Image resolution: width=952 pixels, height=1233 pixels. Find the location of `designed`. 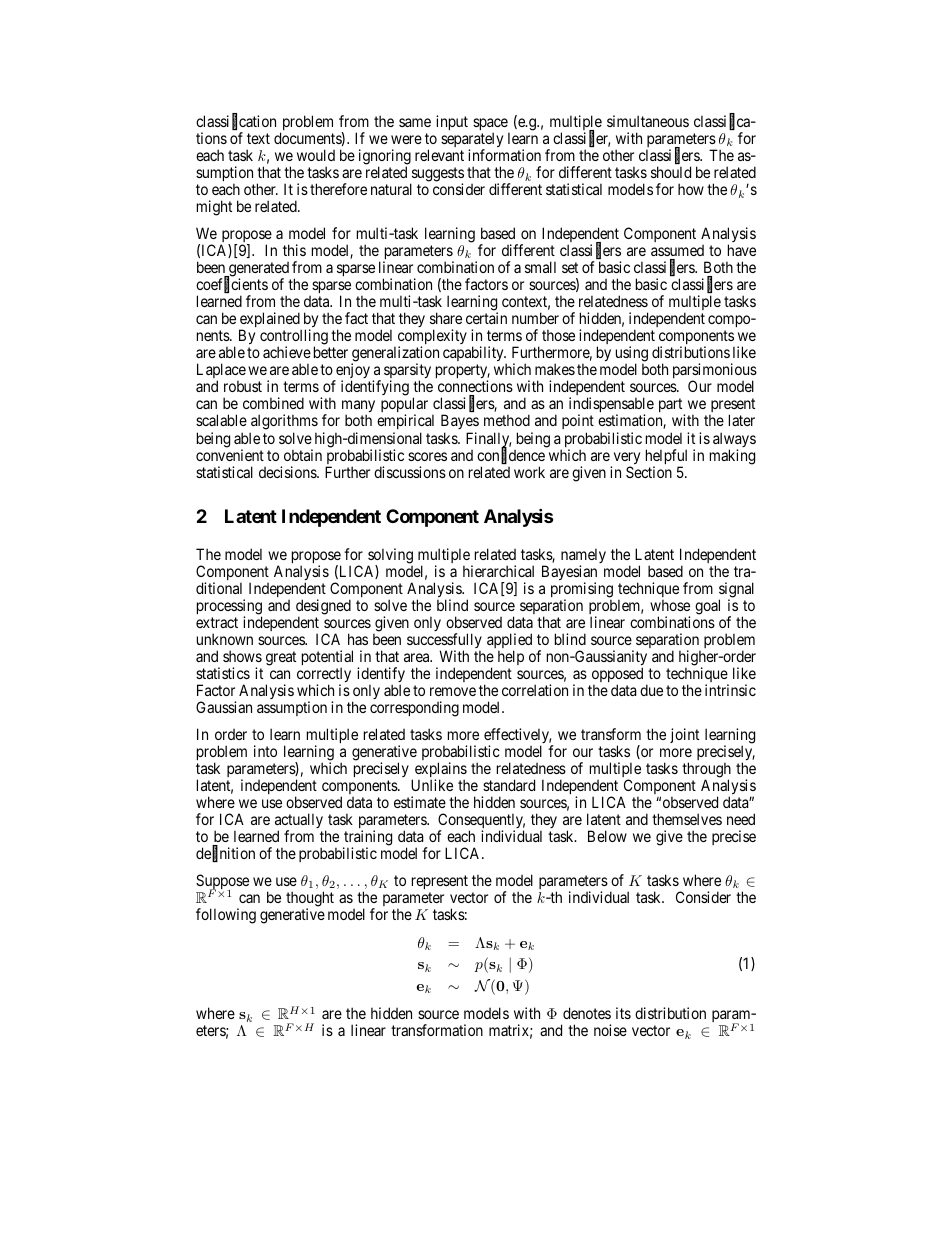

designed is located at coordinates (323, 608).
